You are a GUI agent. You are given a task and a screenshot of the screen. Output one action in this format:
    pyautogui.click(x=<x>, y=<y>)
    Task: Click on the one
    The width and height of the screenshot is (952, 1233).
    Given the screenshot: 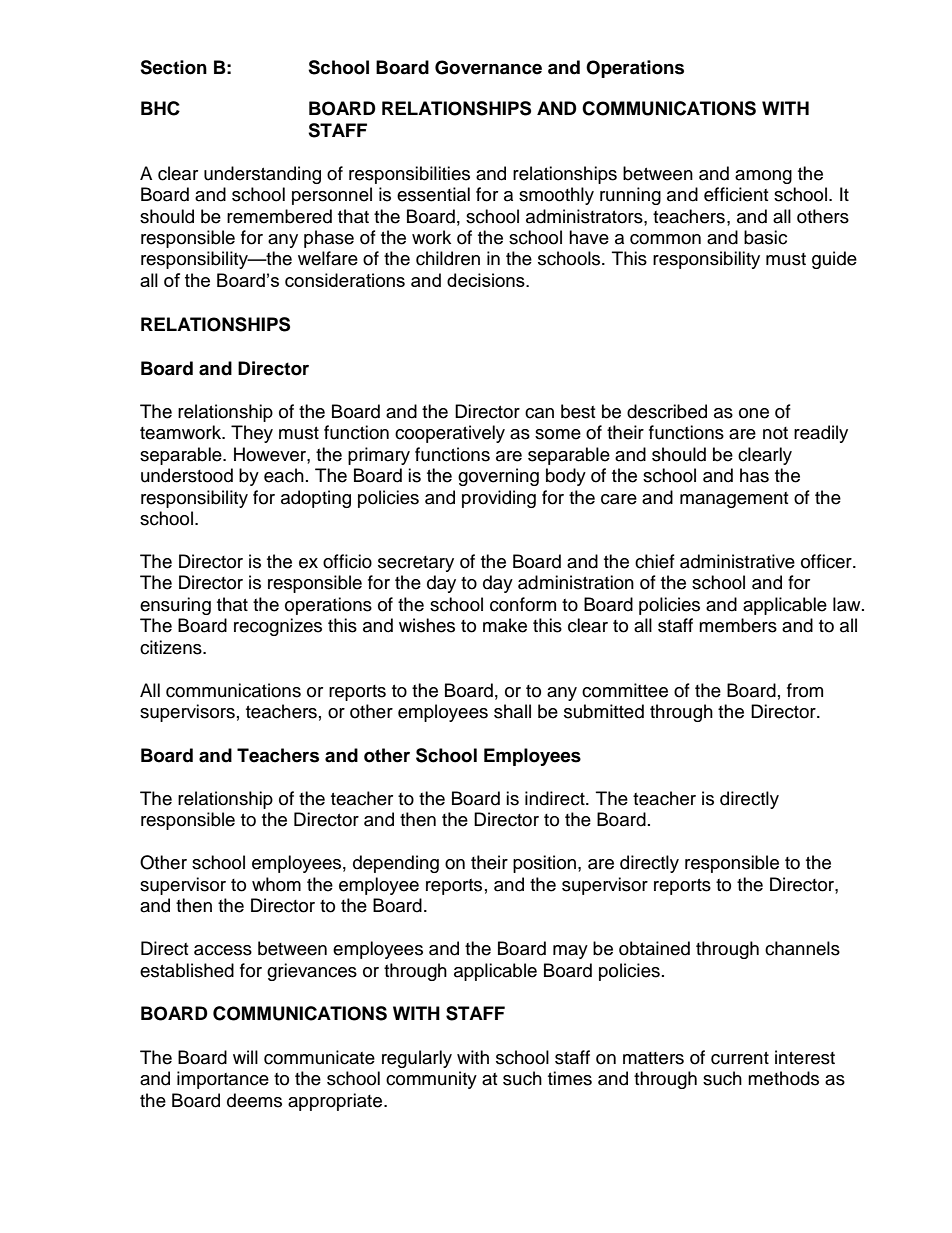 What is the action you would take?
    pyautogui.click(x=754, y=413)
